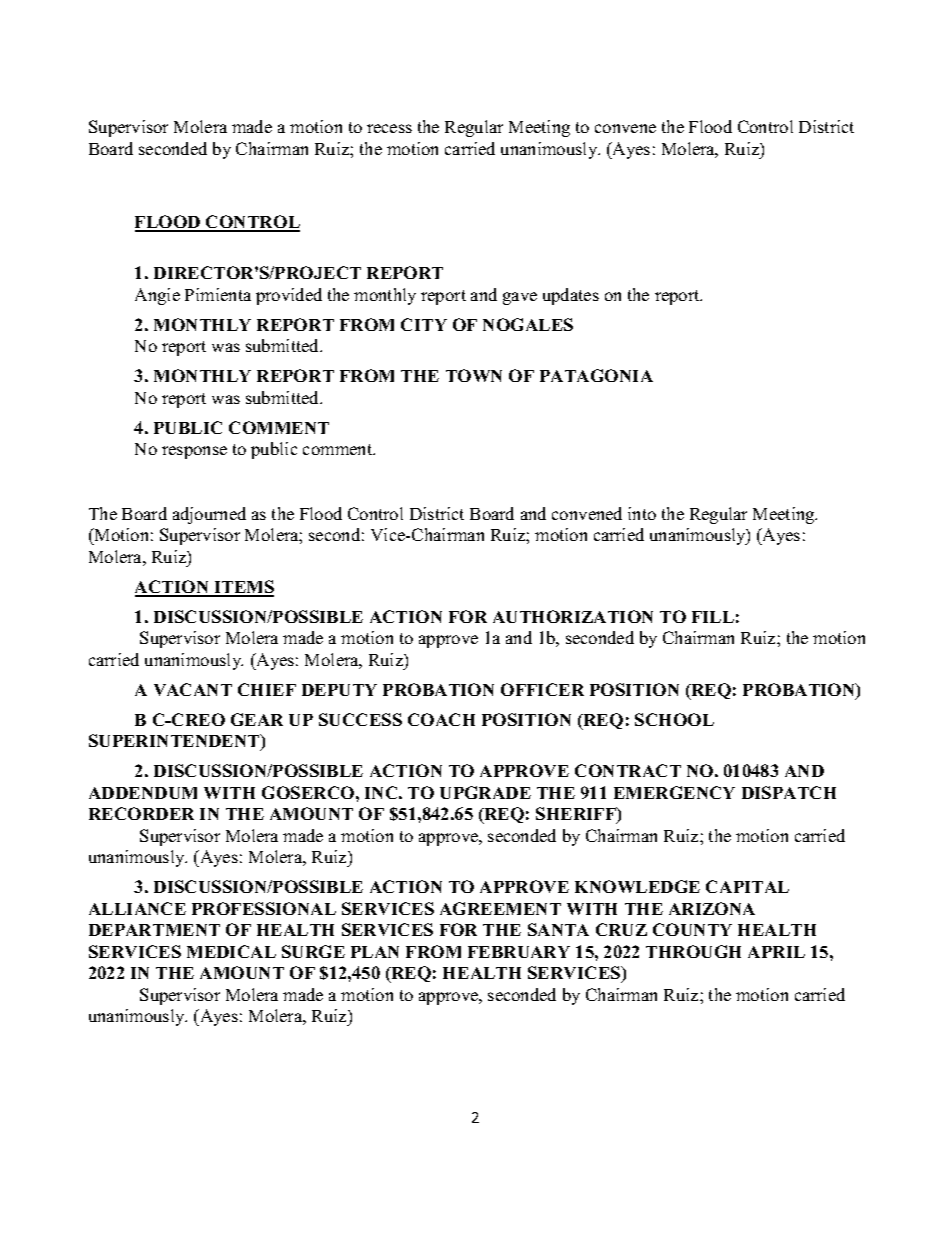 The height and width of the screenshot is (1233, 952). Describe the element at coordinates (596, 375) in the screenshot. I see `PATAGONIA` at that location.
